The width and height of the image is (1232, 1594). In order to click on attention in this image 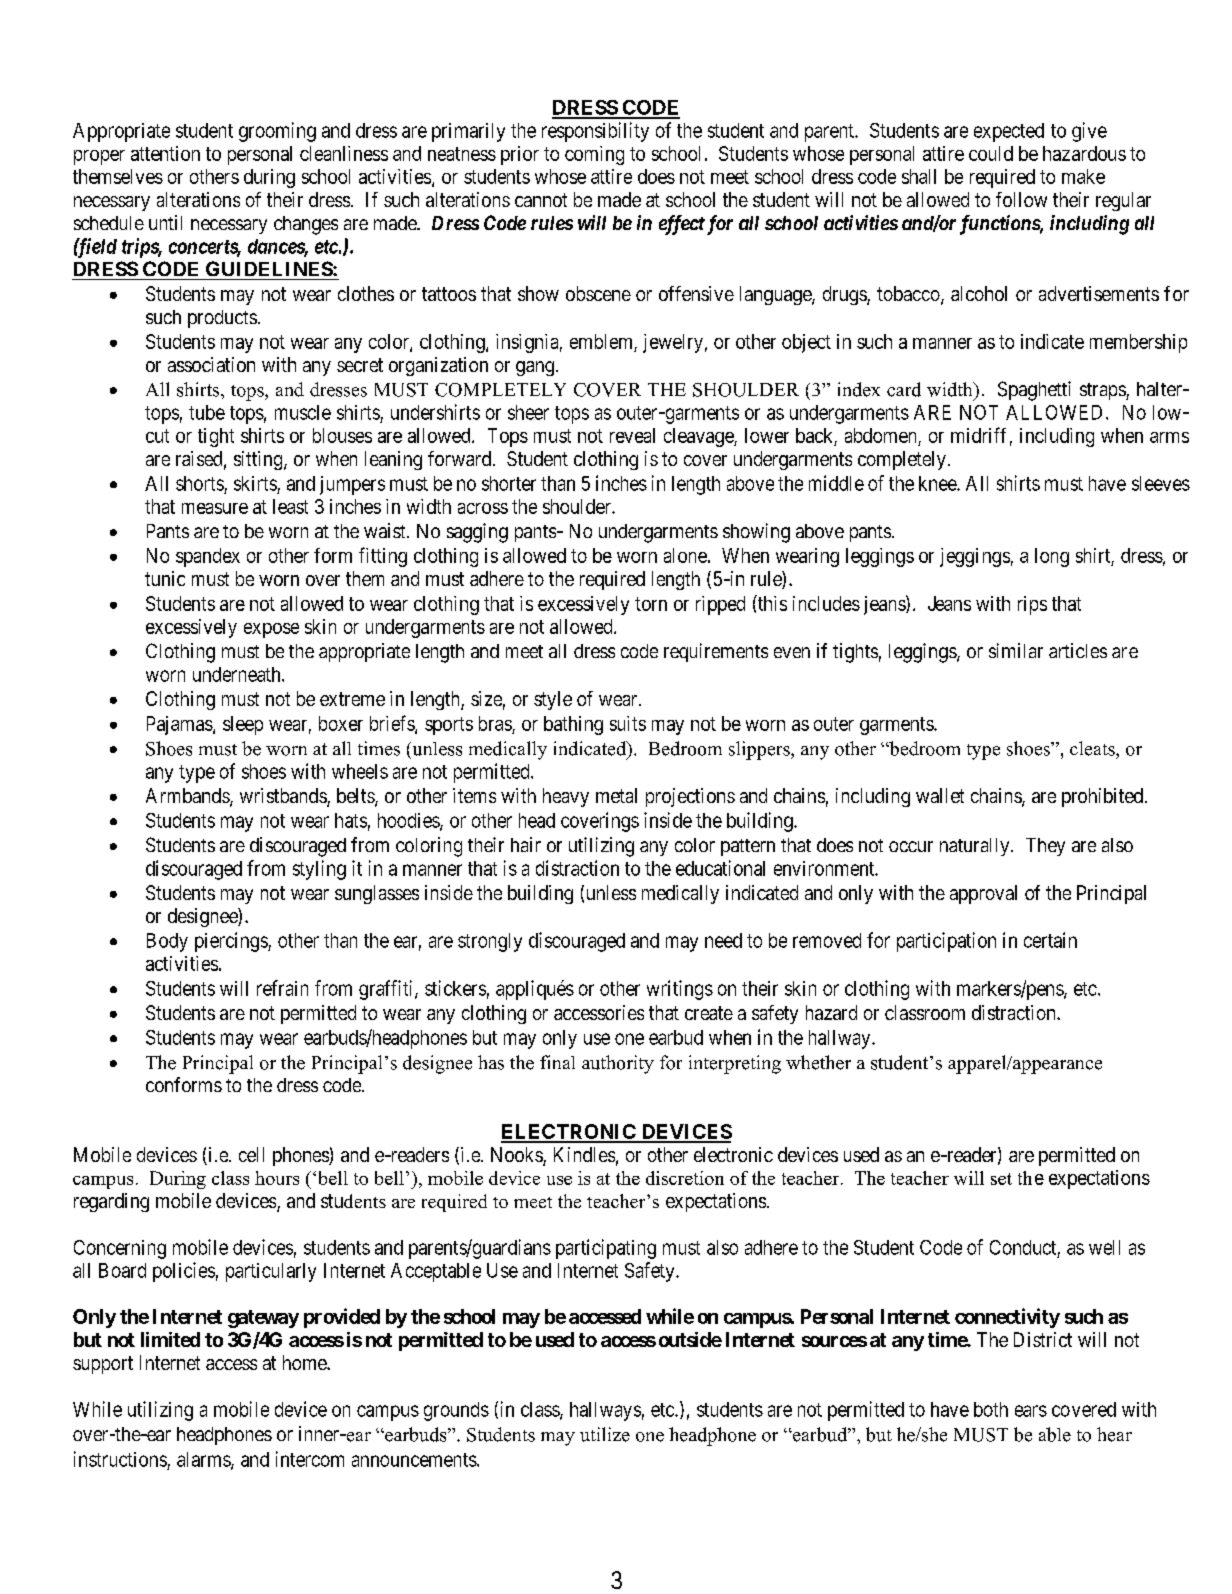, I will do `click(165, 153)`.
